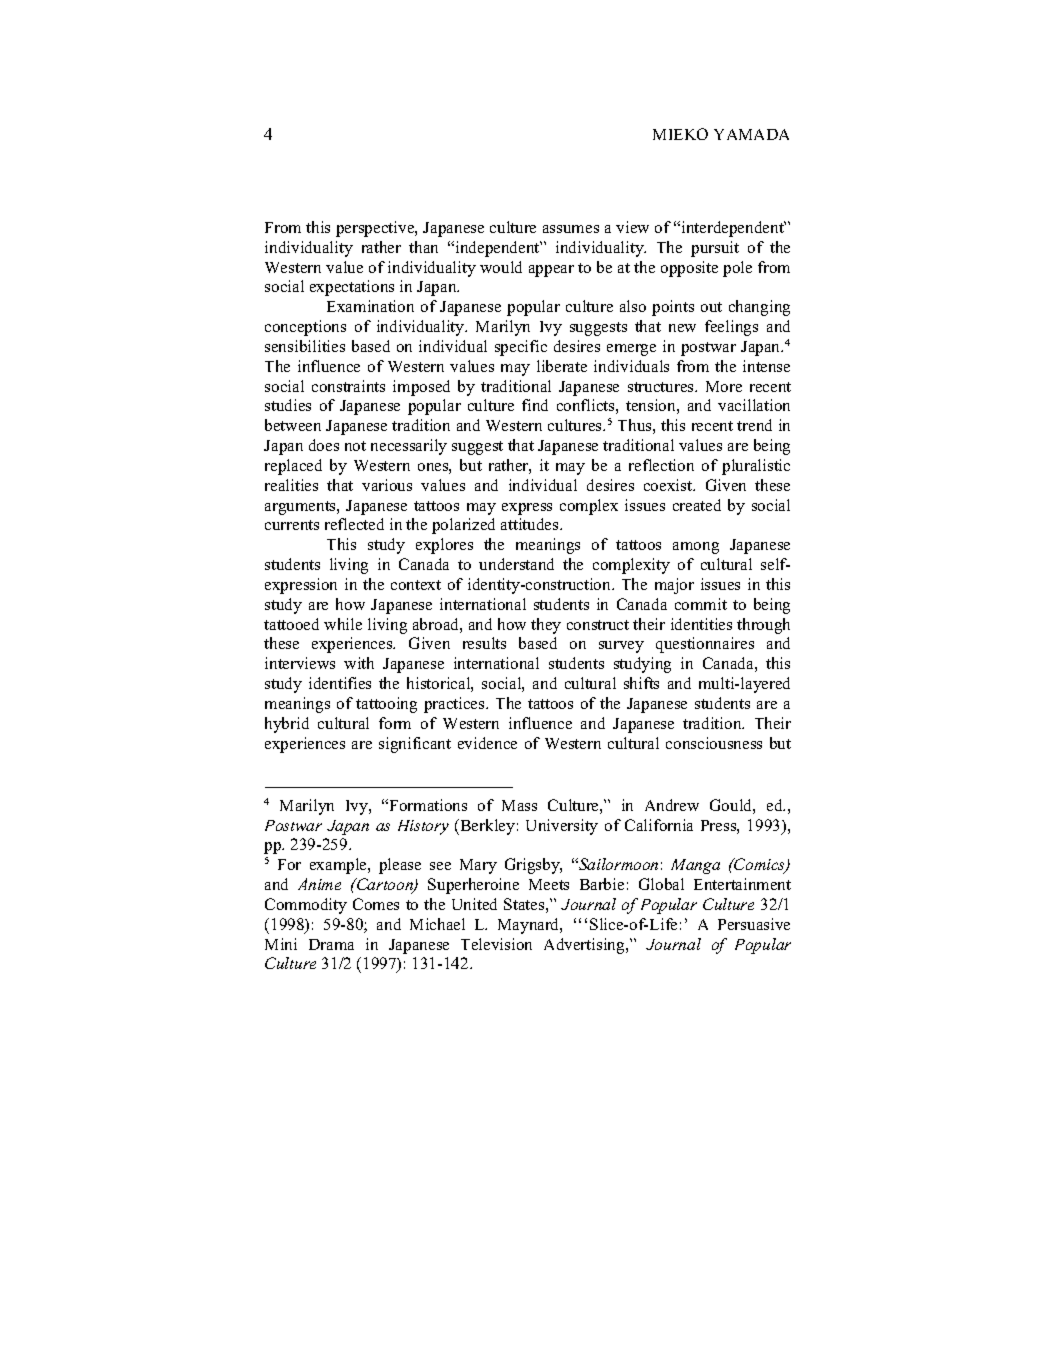  What do you see at coordinates (423, 247) in the page?
I see `than` at bounding box center [423, 247].
